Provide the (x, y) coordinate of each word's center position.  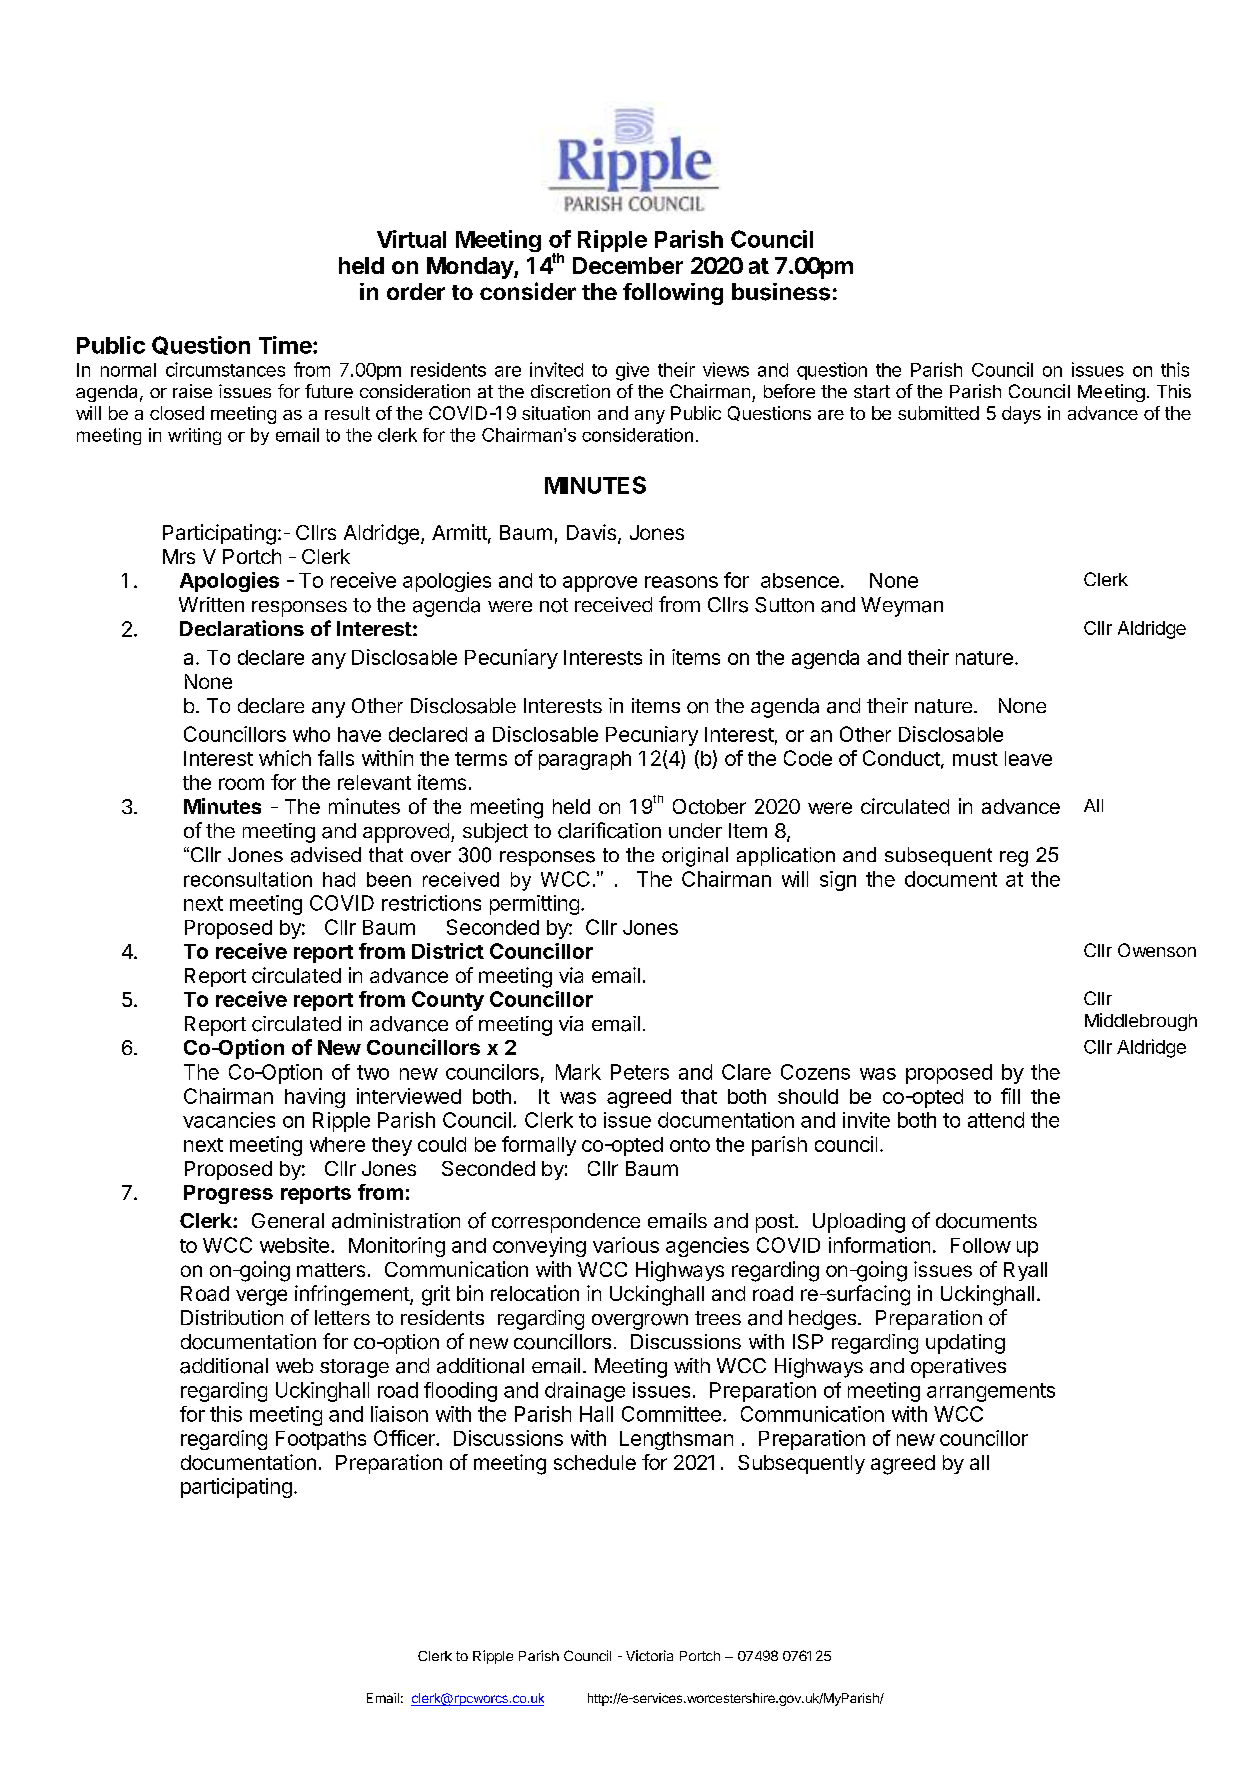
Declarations (242, 628)
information (879, 1245)
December (628, 265)
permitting (534, 905)
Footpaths (321, 1440)
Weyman (902, 607)
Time (285, 345)
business (781, 292)
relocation (535, 1293)
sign (838, 881)
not (554, 605)
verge (261, 1297)
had (339, 879)
